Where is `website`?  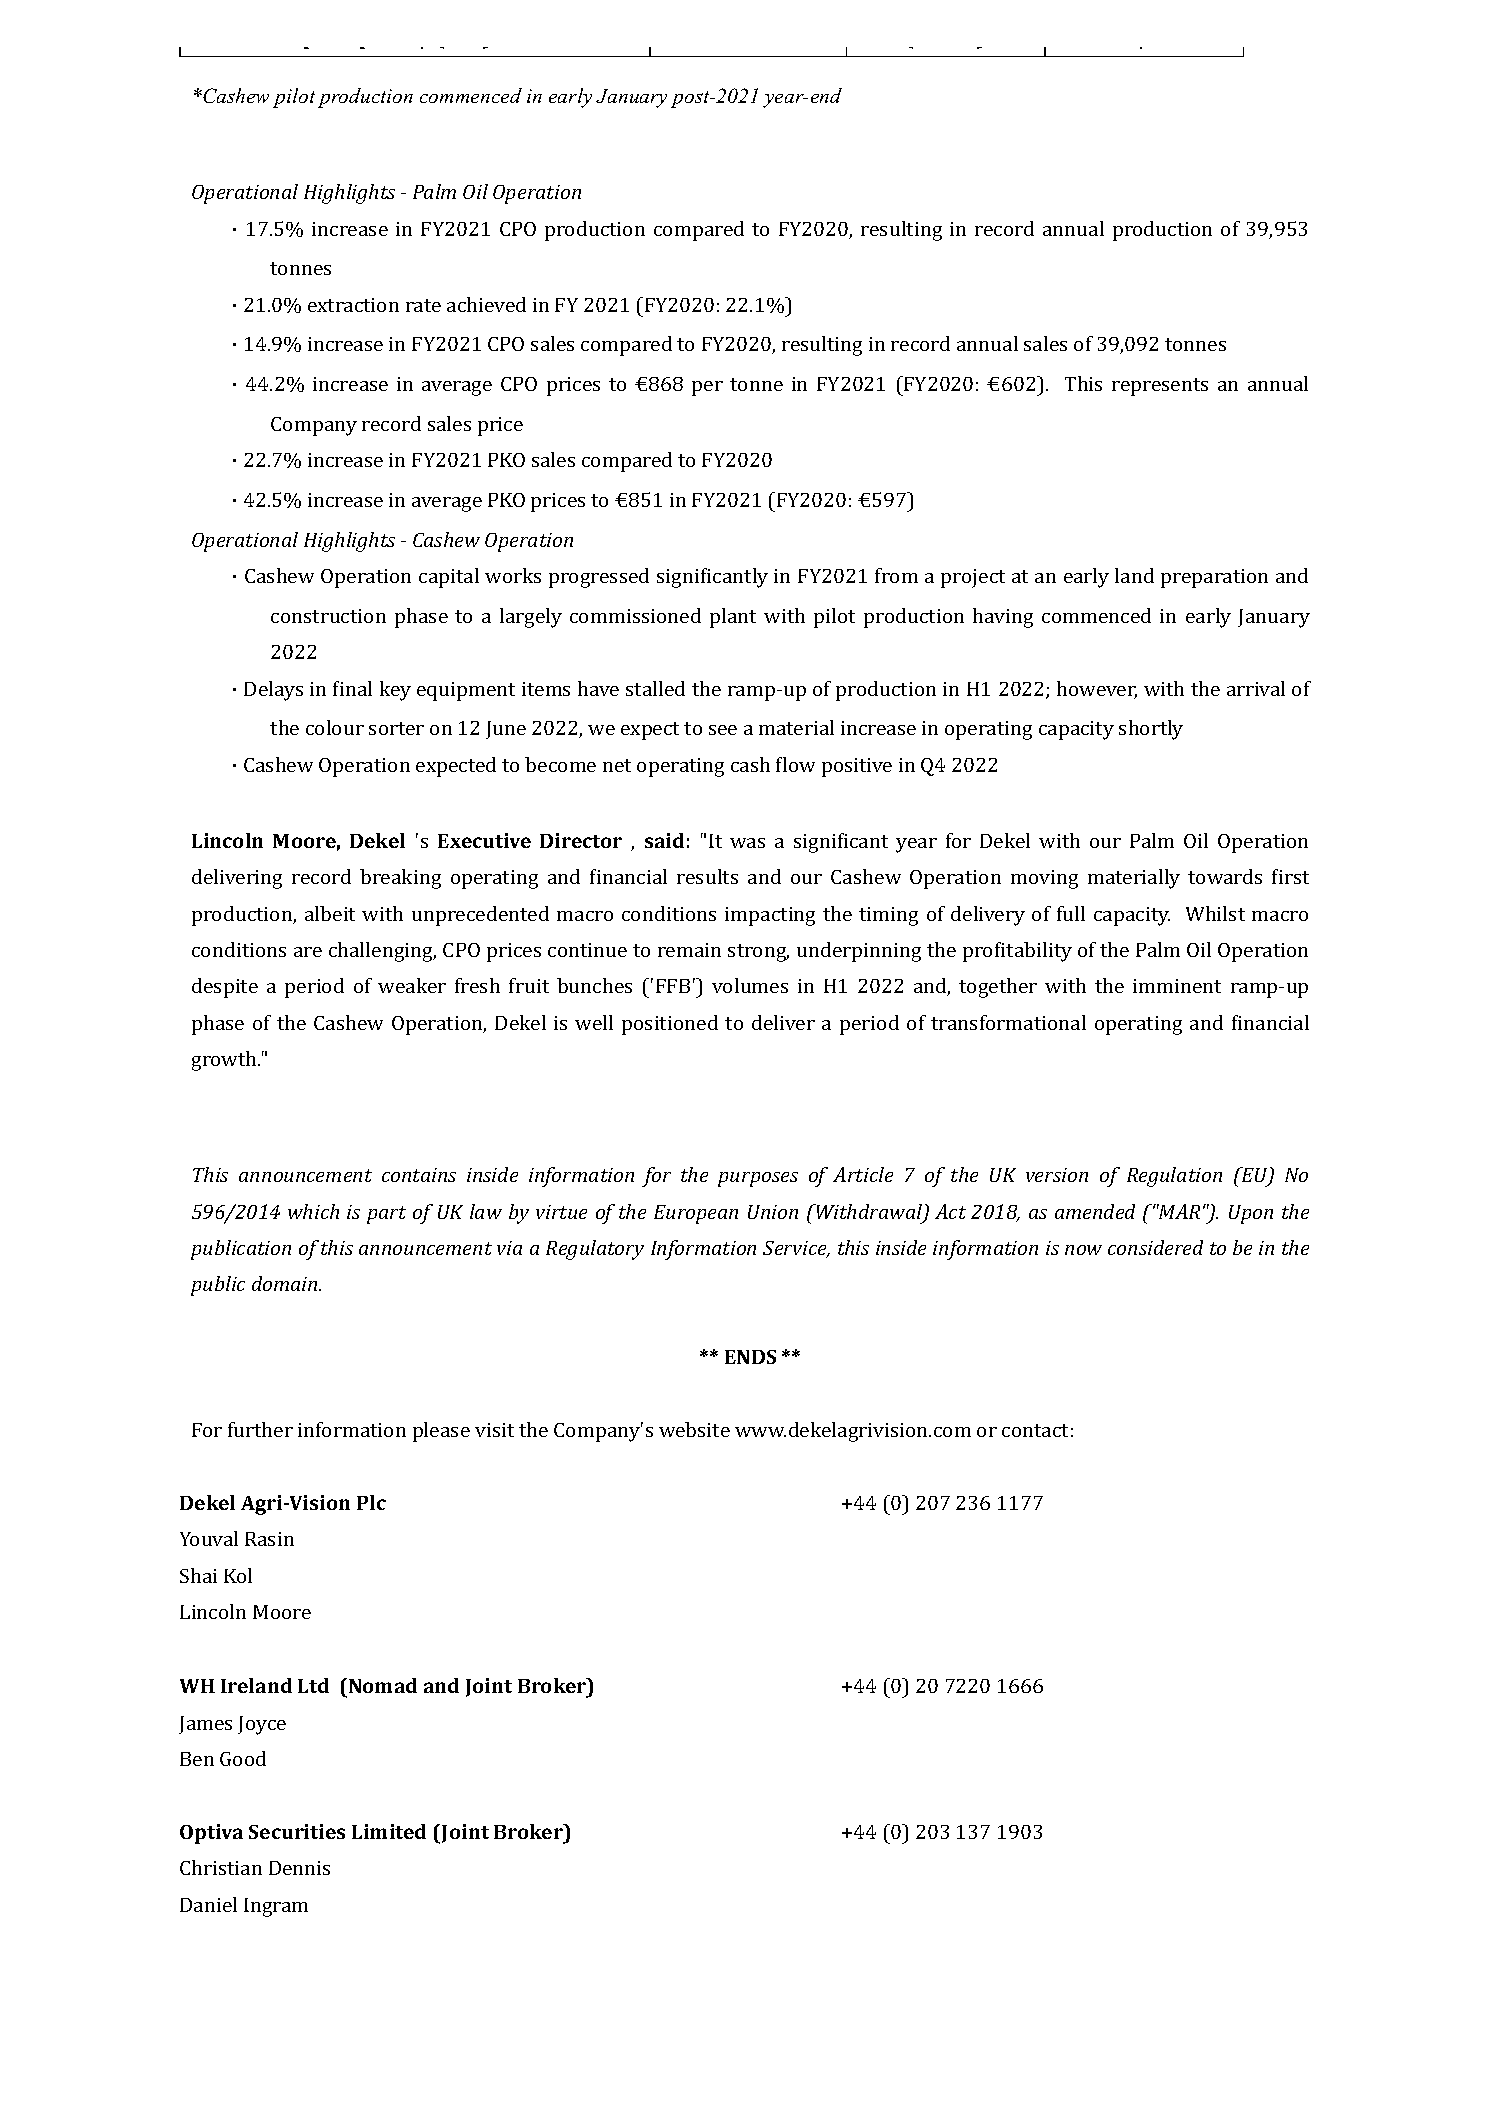 website is located at coordinates (694, 1429).
